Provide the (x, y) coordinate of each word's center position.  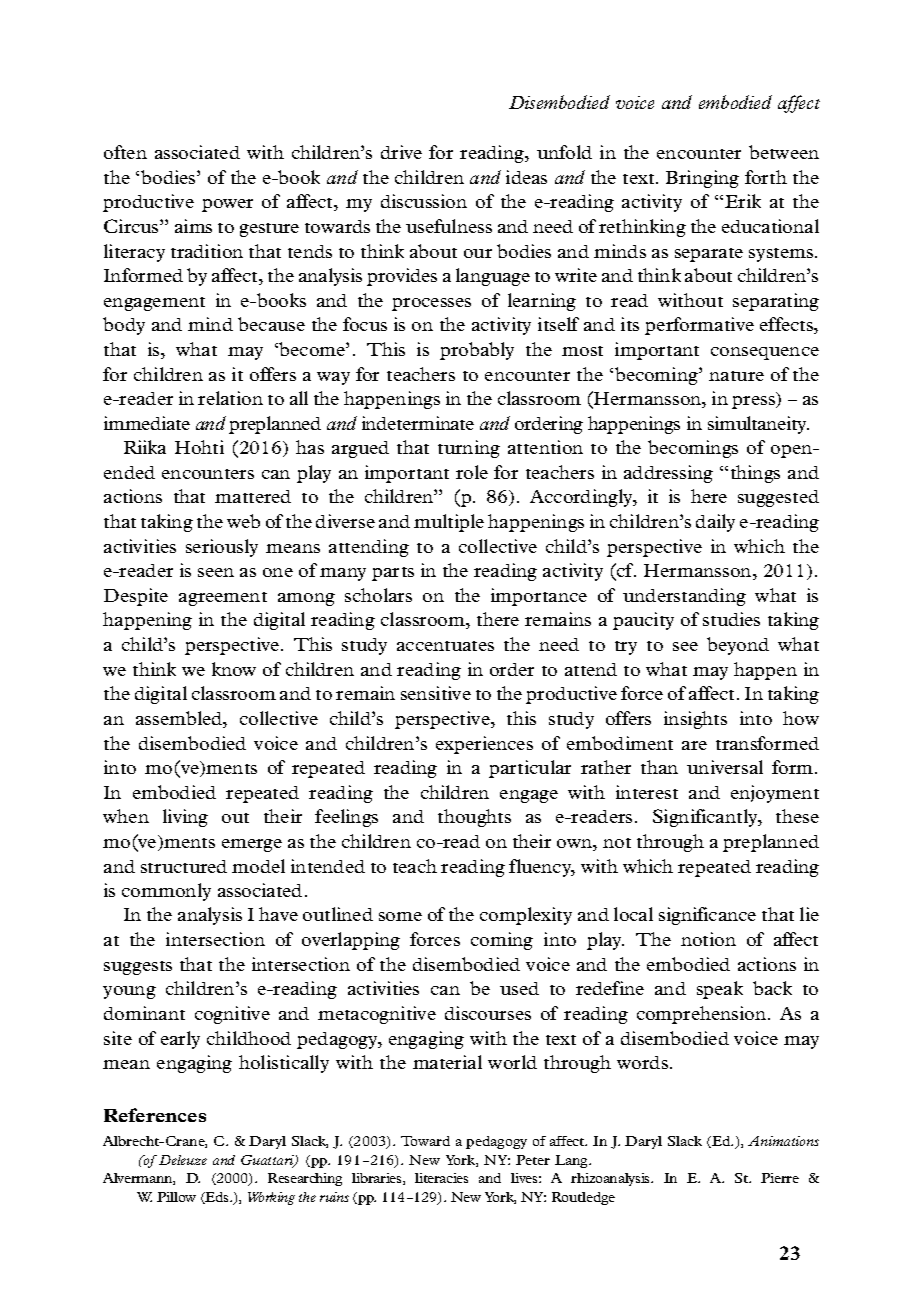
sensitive (436, 693)
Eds (217, 1198)
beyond (738, 646)
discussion (424, 201)
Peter (533, 1160)
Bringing (702, 179)
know (234, 669)
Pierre (780, 1178)
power (227, 205)
